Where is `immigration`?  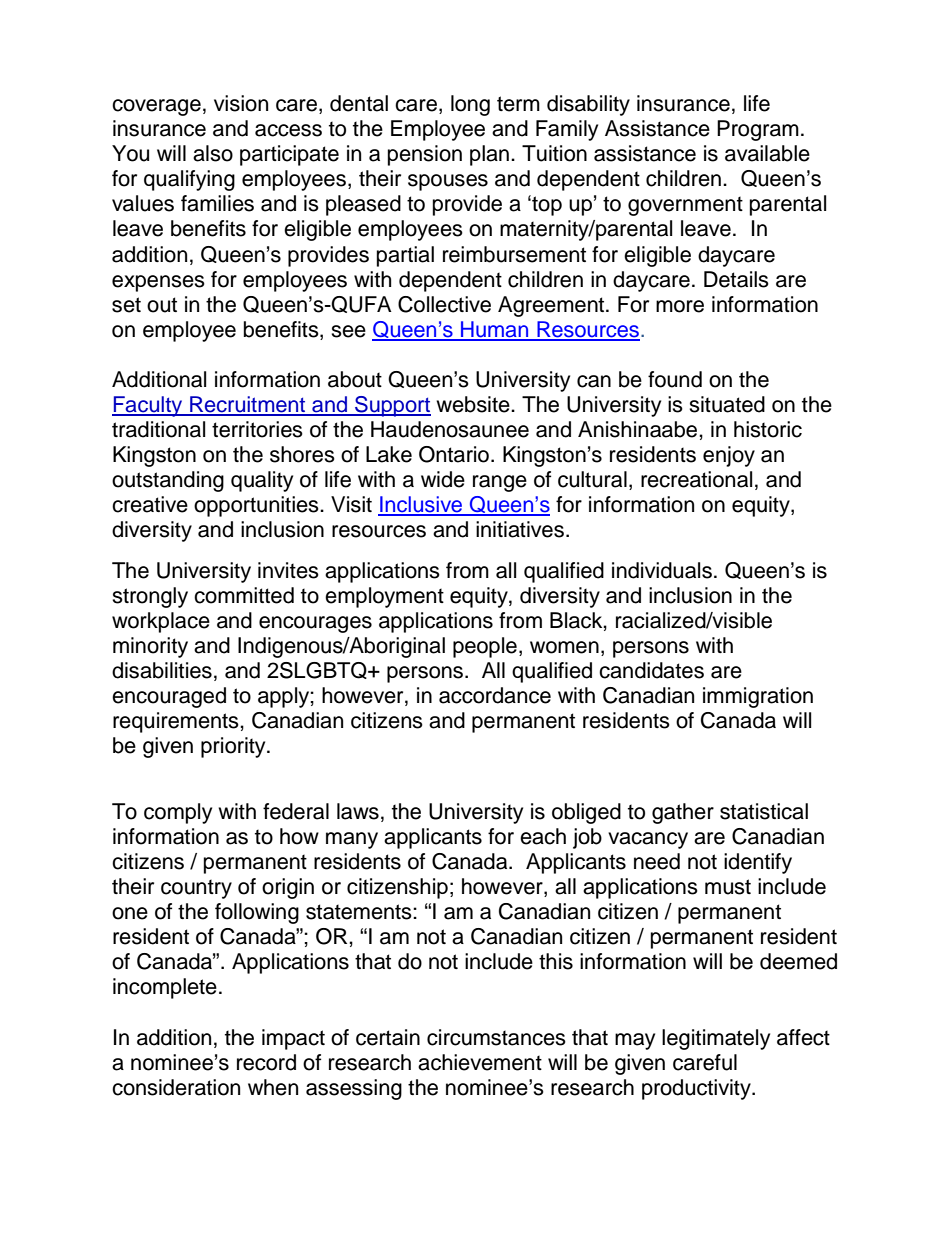 immigration is located at coordinates (758, 697).
